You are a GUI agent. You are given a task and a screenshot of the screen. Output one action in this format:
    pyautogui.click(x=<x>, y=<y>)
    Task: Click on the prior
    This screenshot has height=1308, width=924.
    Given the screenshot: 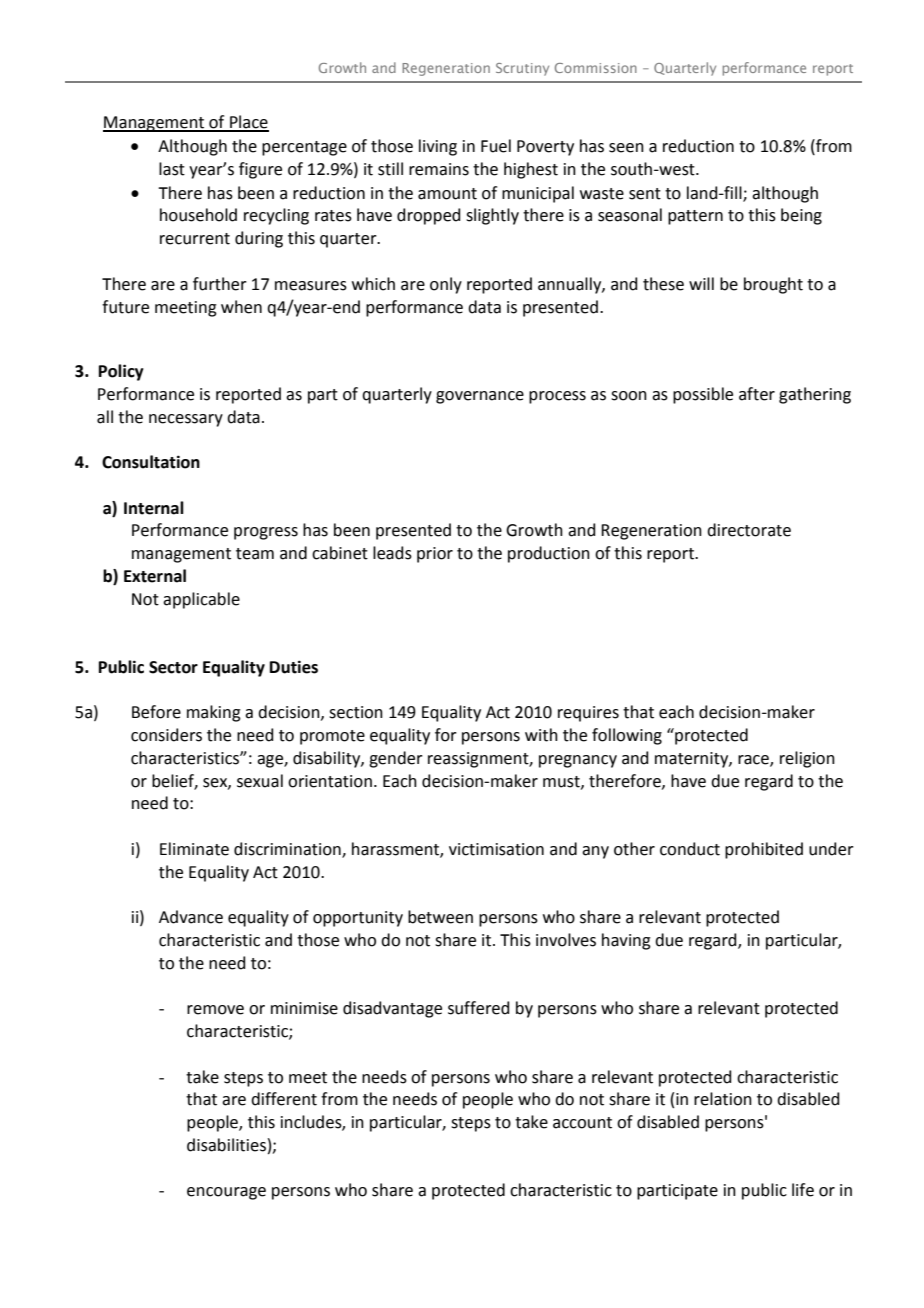 What is the action you would take?
    pyautogui.click(x=435, y=555)
